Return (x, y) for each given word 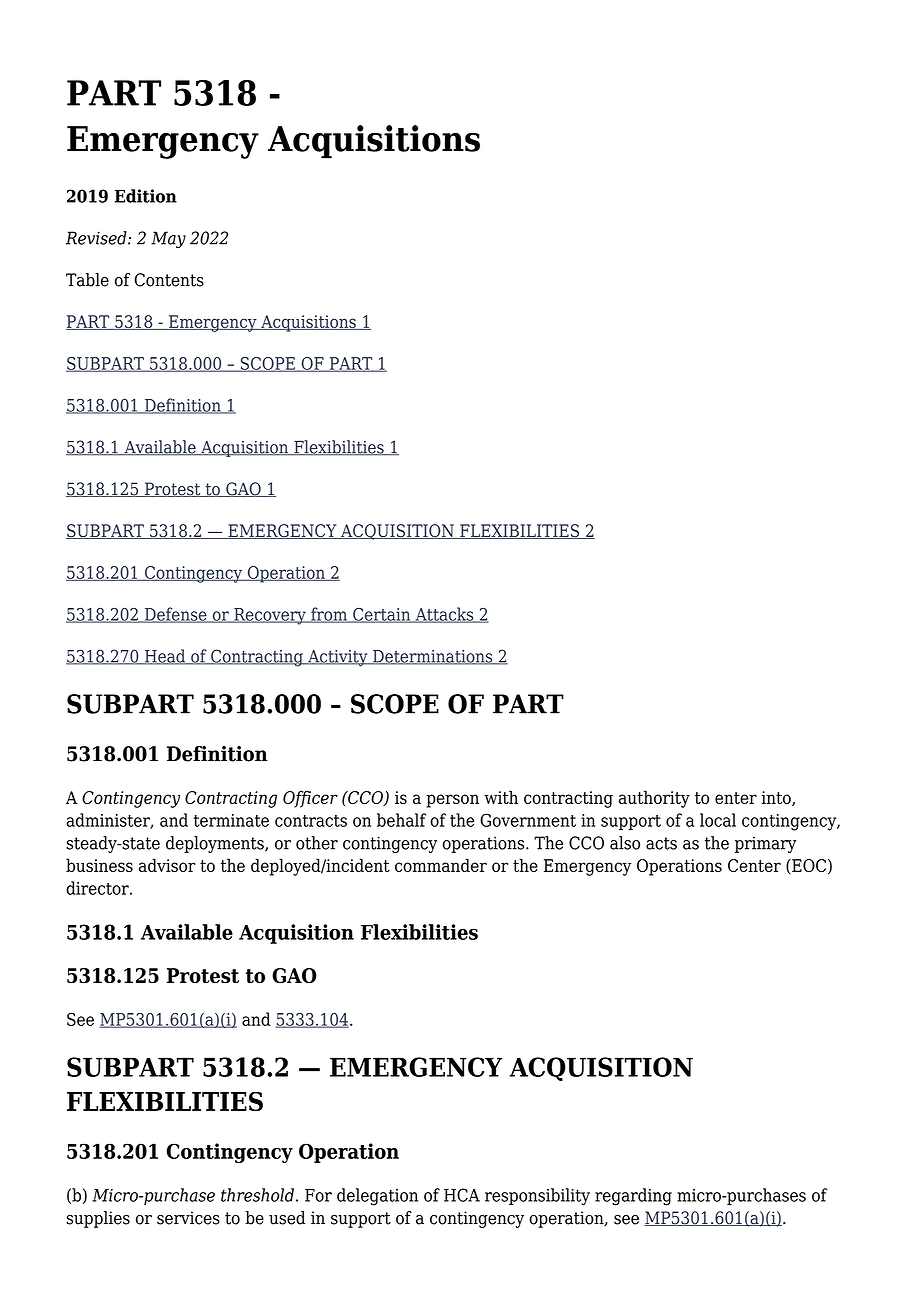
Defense (176, 615)
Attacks (444, 615)
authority (654, 799)
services (188, 1218)
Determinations (433, 657)
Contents (169, 280)
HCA (462, 1195)
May (168, 239)
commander (441, 865)
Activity (338, 658)
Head (165, 657)
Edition (146, 196)
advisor (167, 865)
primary (765, 844)
